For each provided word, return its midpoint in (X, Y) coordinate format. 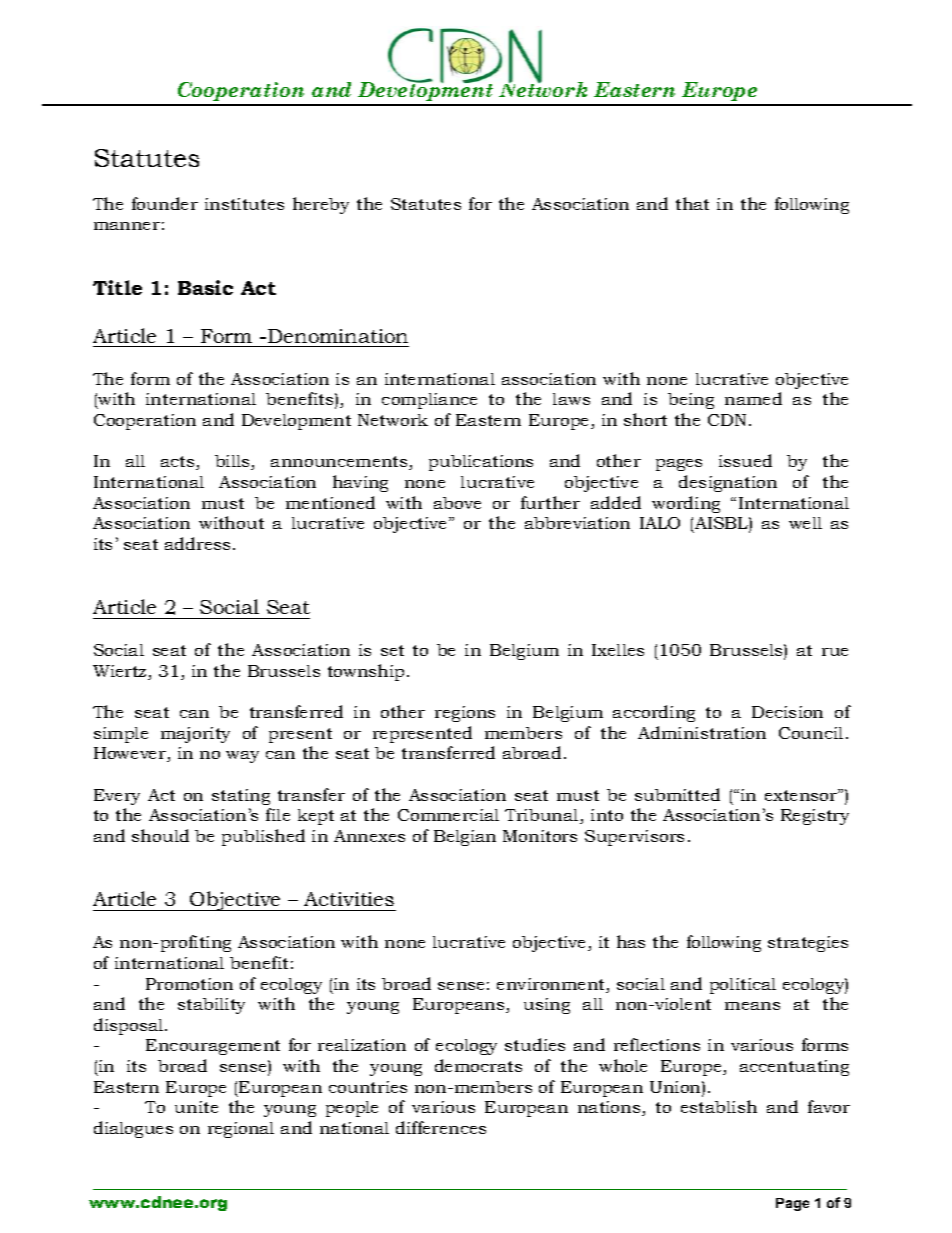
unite (196, 1107)
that (692, 203)
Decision (787, 712)
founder (165, 203)
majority (195, 735)
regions (465, 714)
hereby (321, 205)
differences (441, 1127)
